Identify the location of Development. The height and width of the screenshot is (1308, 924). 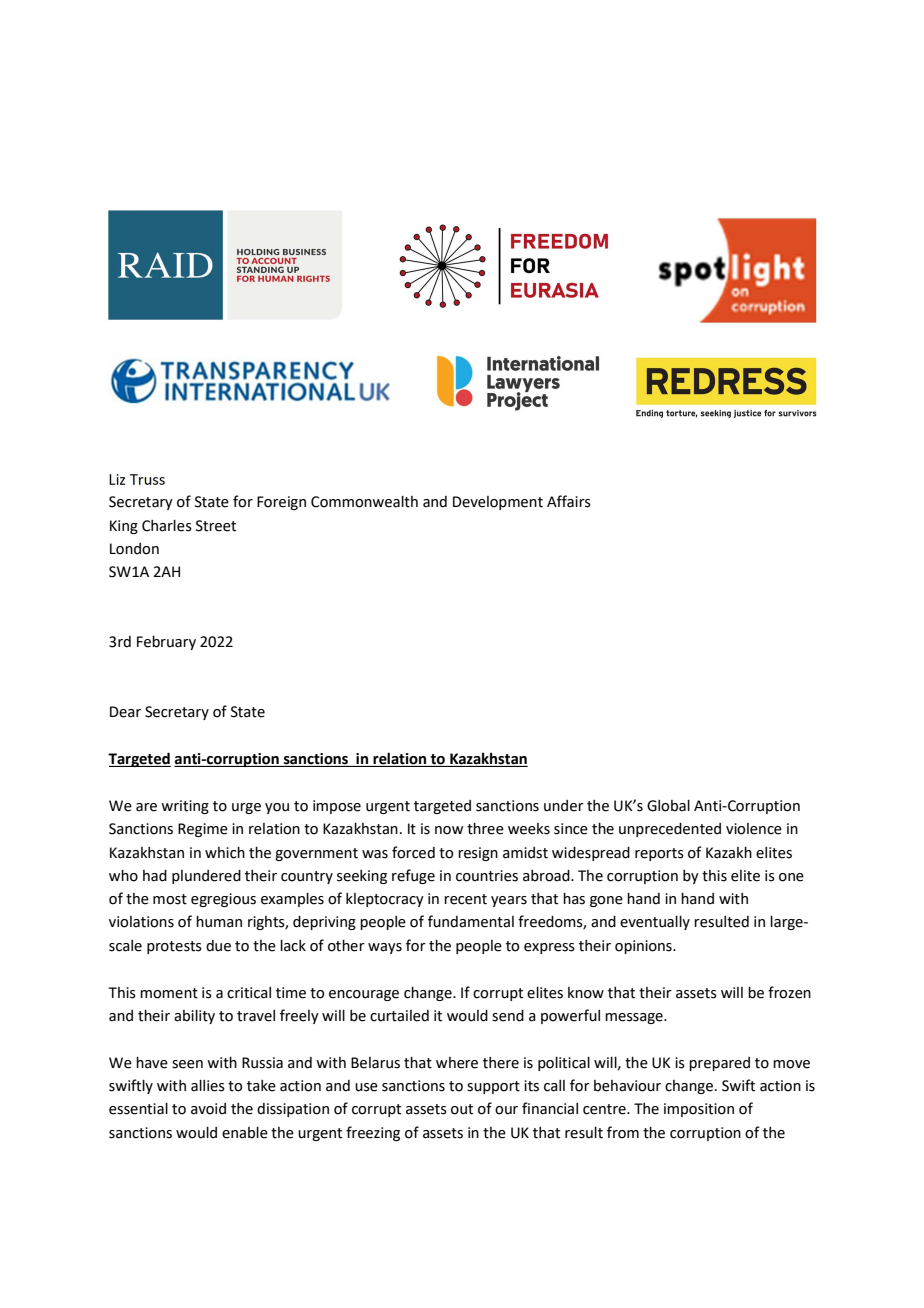
(498, 503).
